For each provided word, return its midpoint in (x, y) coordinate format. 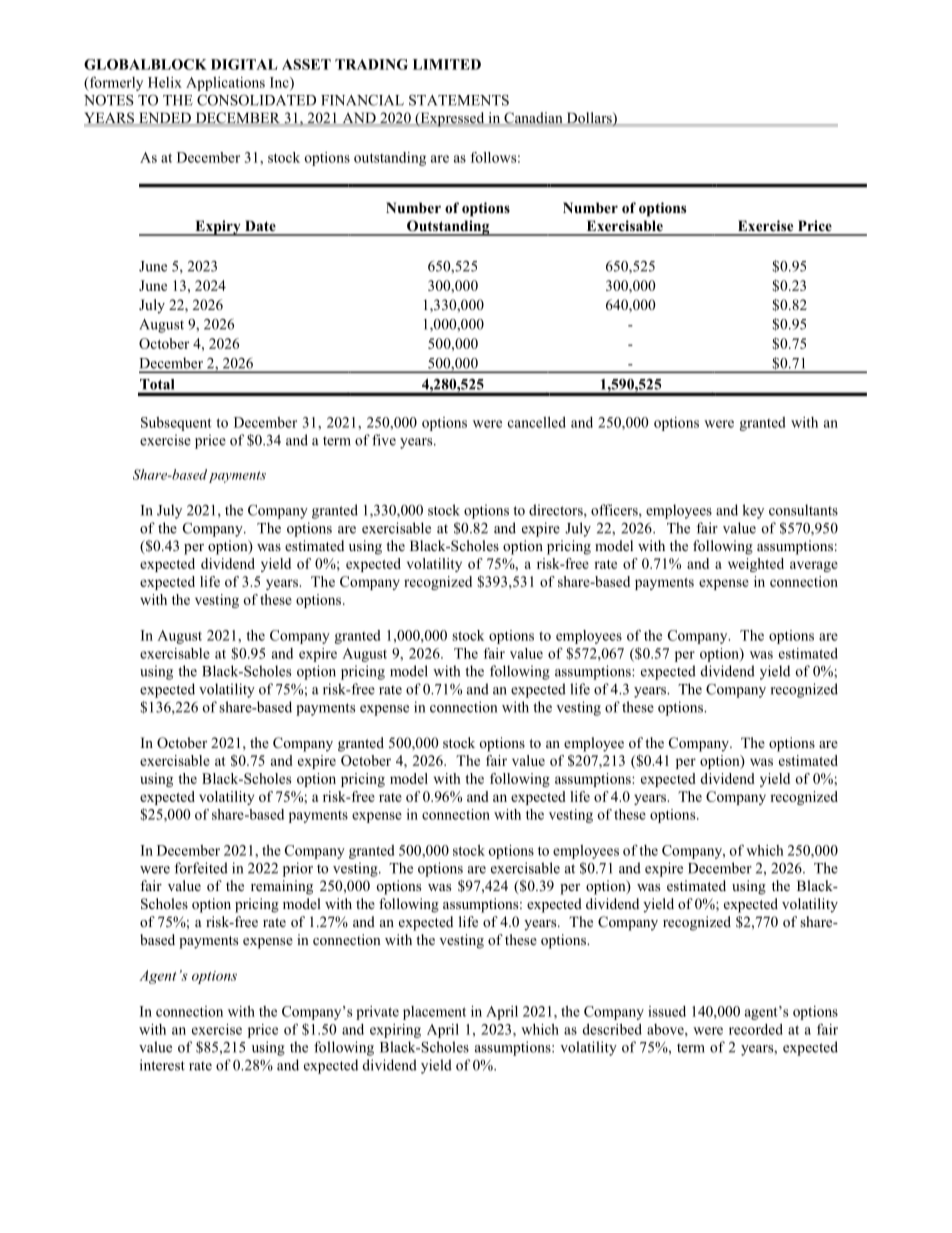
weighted (756, 565)
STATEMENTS (459, 100)
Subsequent (176, 424)
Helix (165, 82)
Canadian (533, 118)
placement (434, 1013)
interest (162, 1065)
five (384, 440)
